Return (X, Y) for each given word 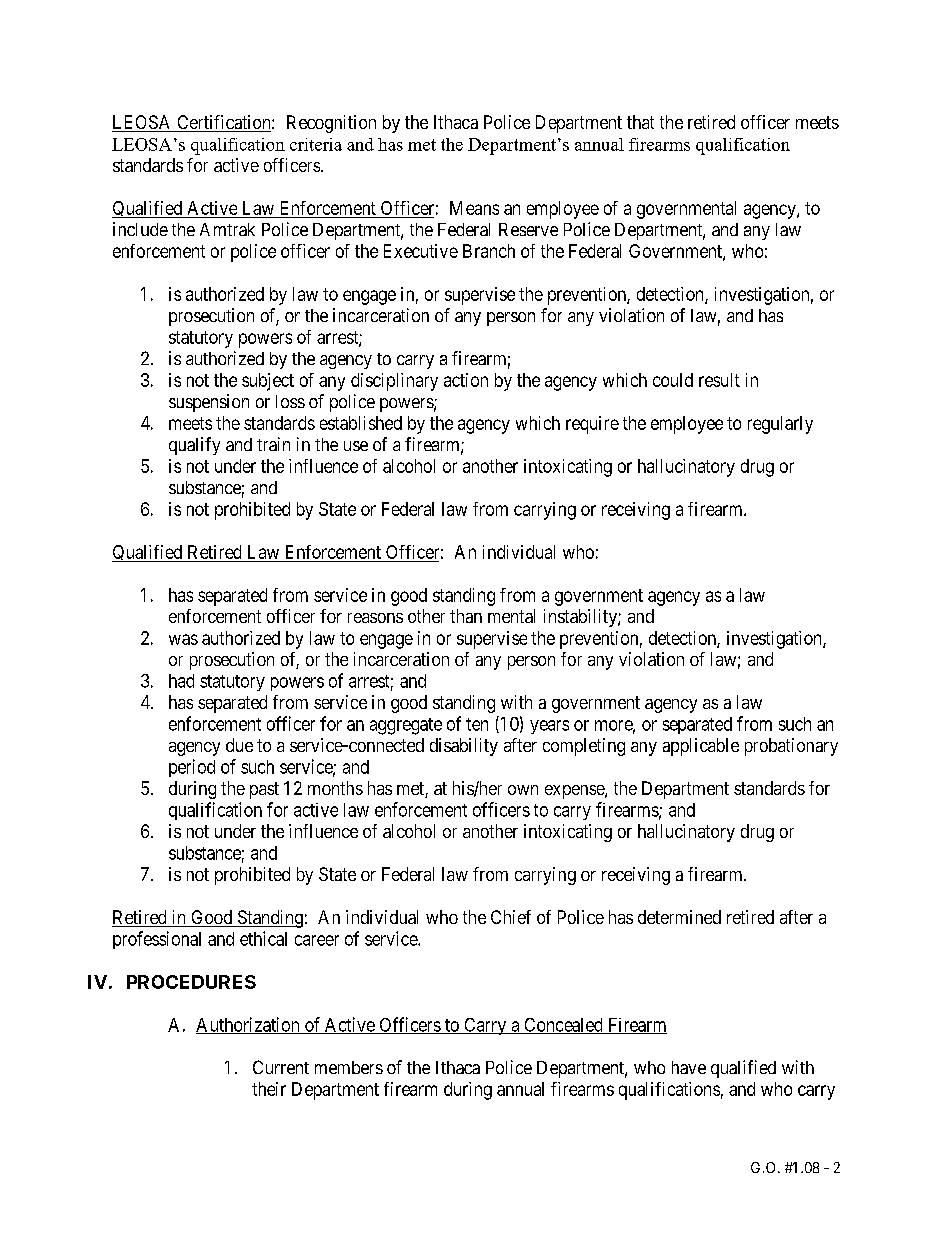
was (183, 639)
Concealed (563, 1026)
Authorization (249, 1025)
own (523, 790)
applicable (701, 747)
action (466, 380)
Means (474, 208)
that (640, 122)
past (264, 790)
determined (679, 917)
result (719, 380)
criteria (316, 144)
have (689, 1067)
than (466, 616)
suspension (209, 403)
